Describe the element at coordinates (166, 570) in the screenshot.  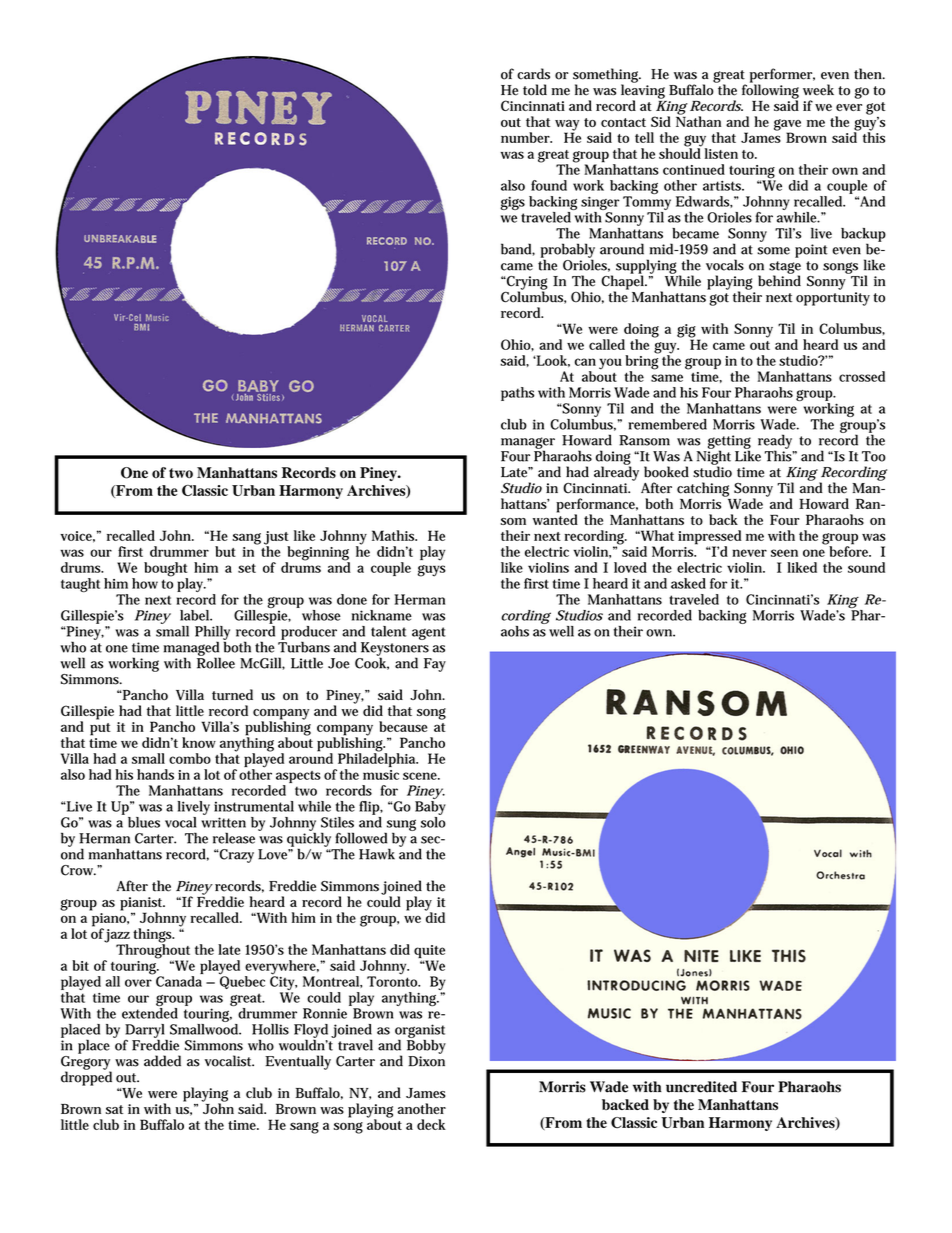
I see `bought` at that location.
